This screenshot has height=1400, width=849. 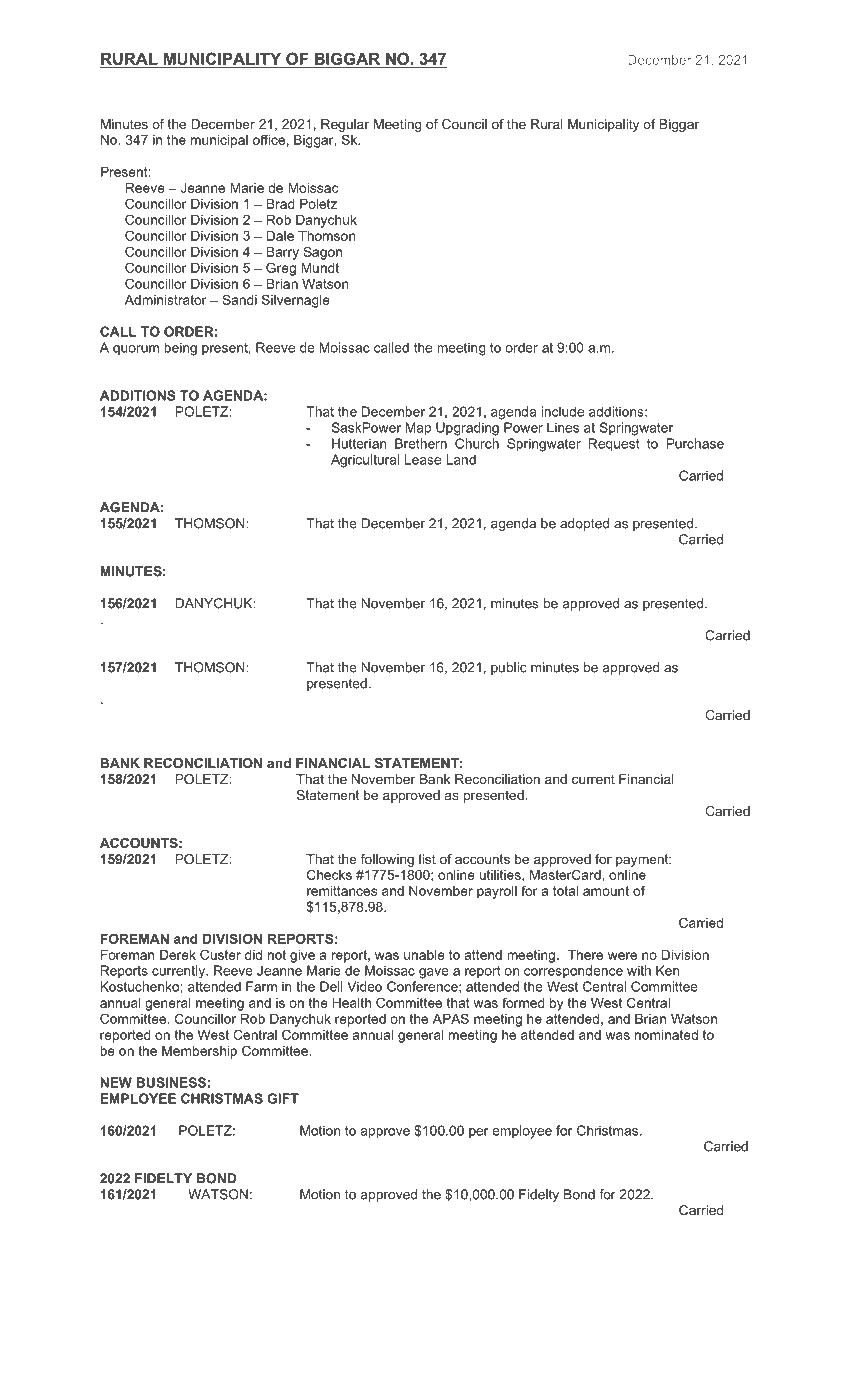 I want to click on Agricultural, so click(x=365, y=461).
